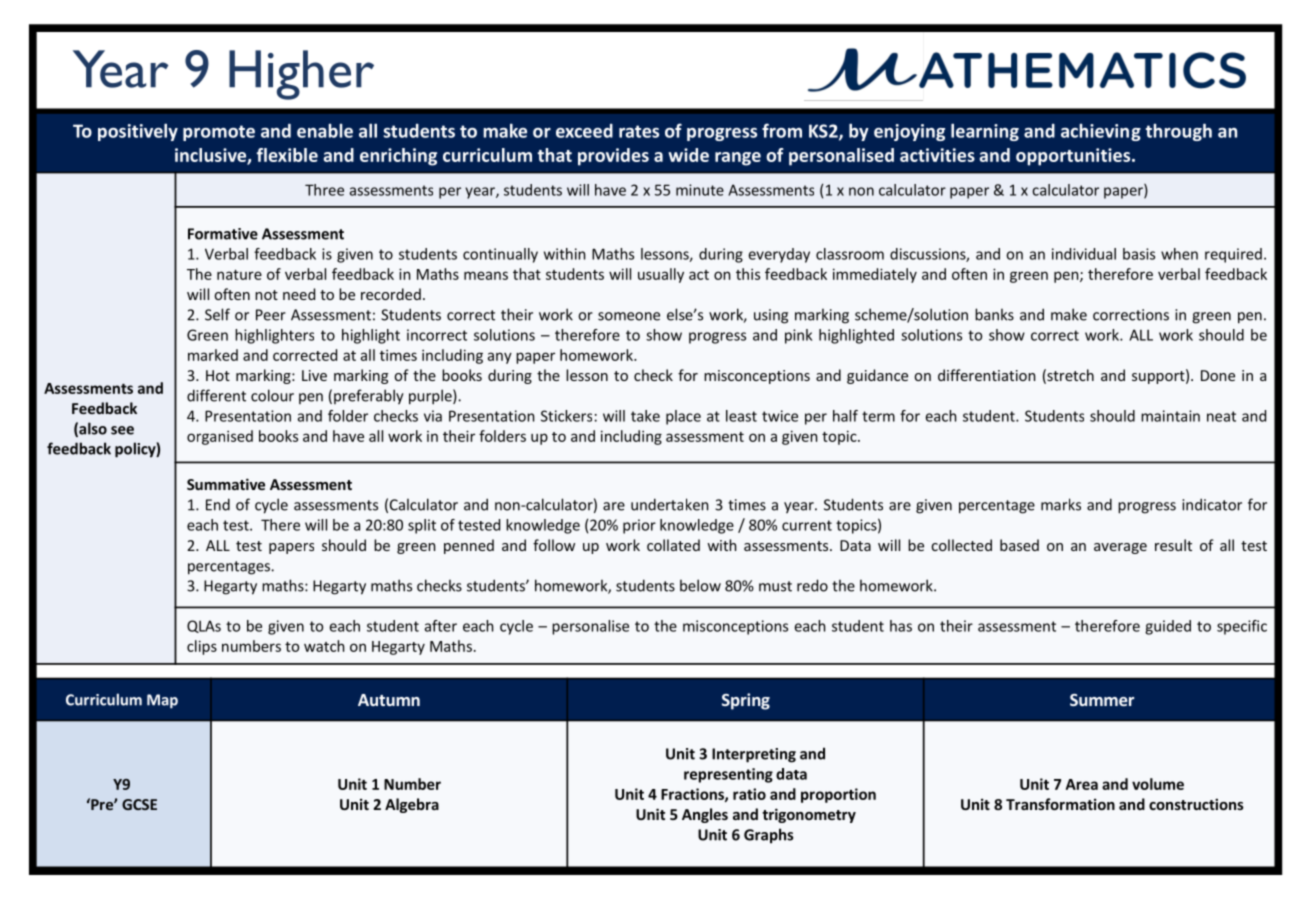 This screenshot has height=911, width=1316. What do you see at coordinates (700, 585) in the screenshot?
I see `below` at bounding box center [700, 585].
